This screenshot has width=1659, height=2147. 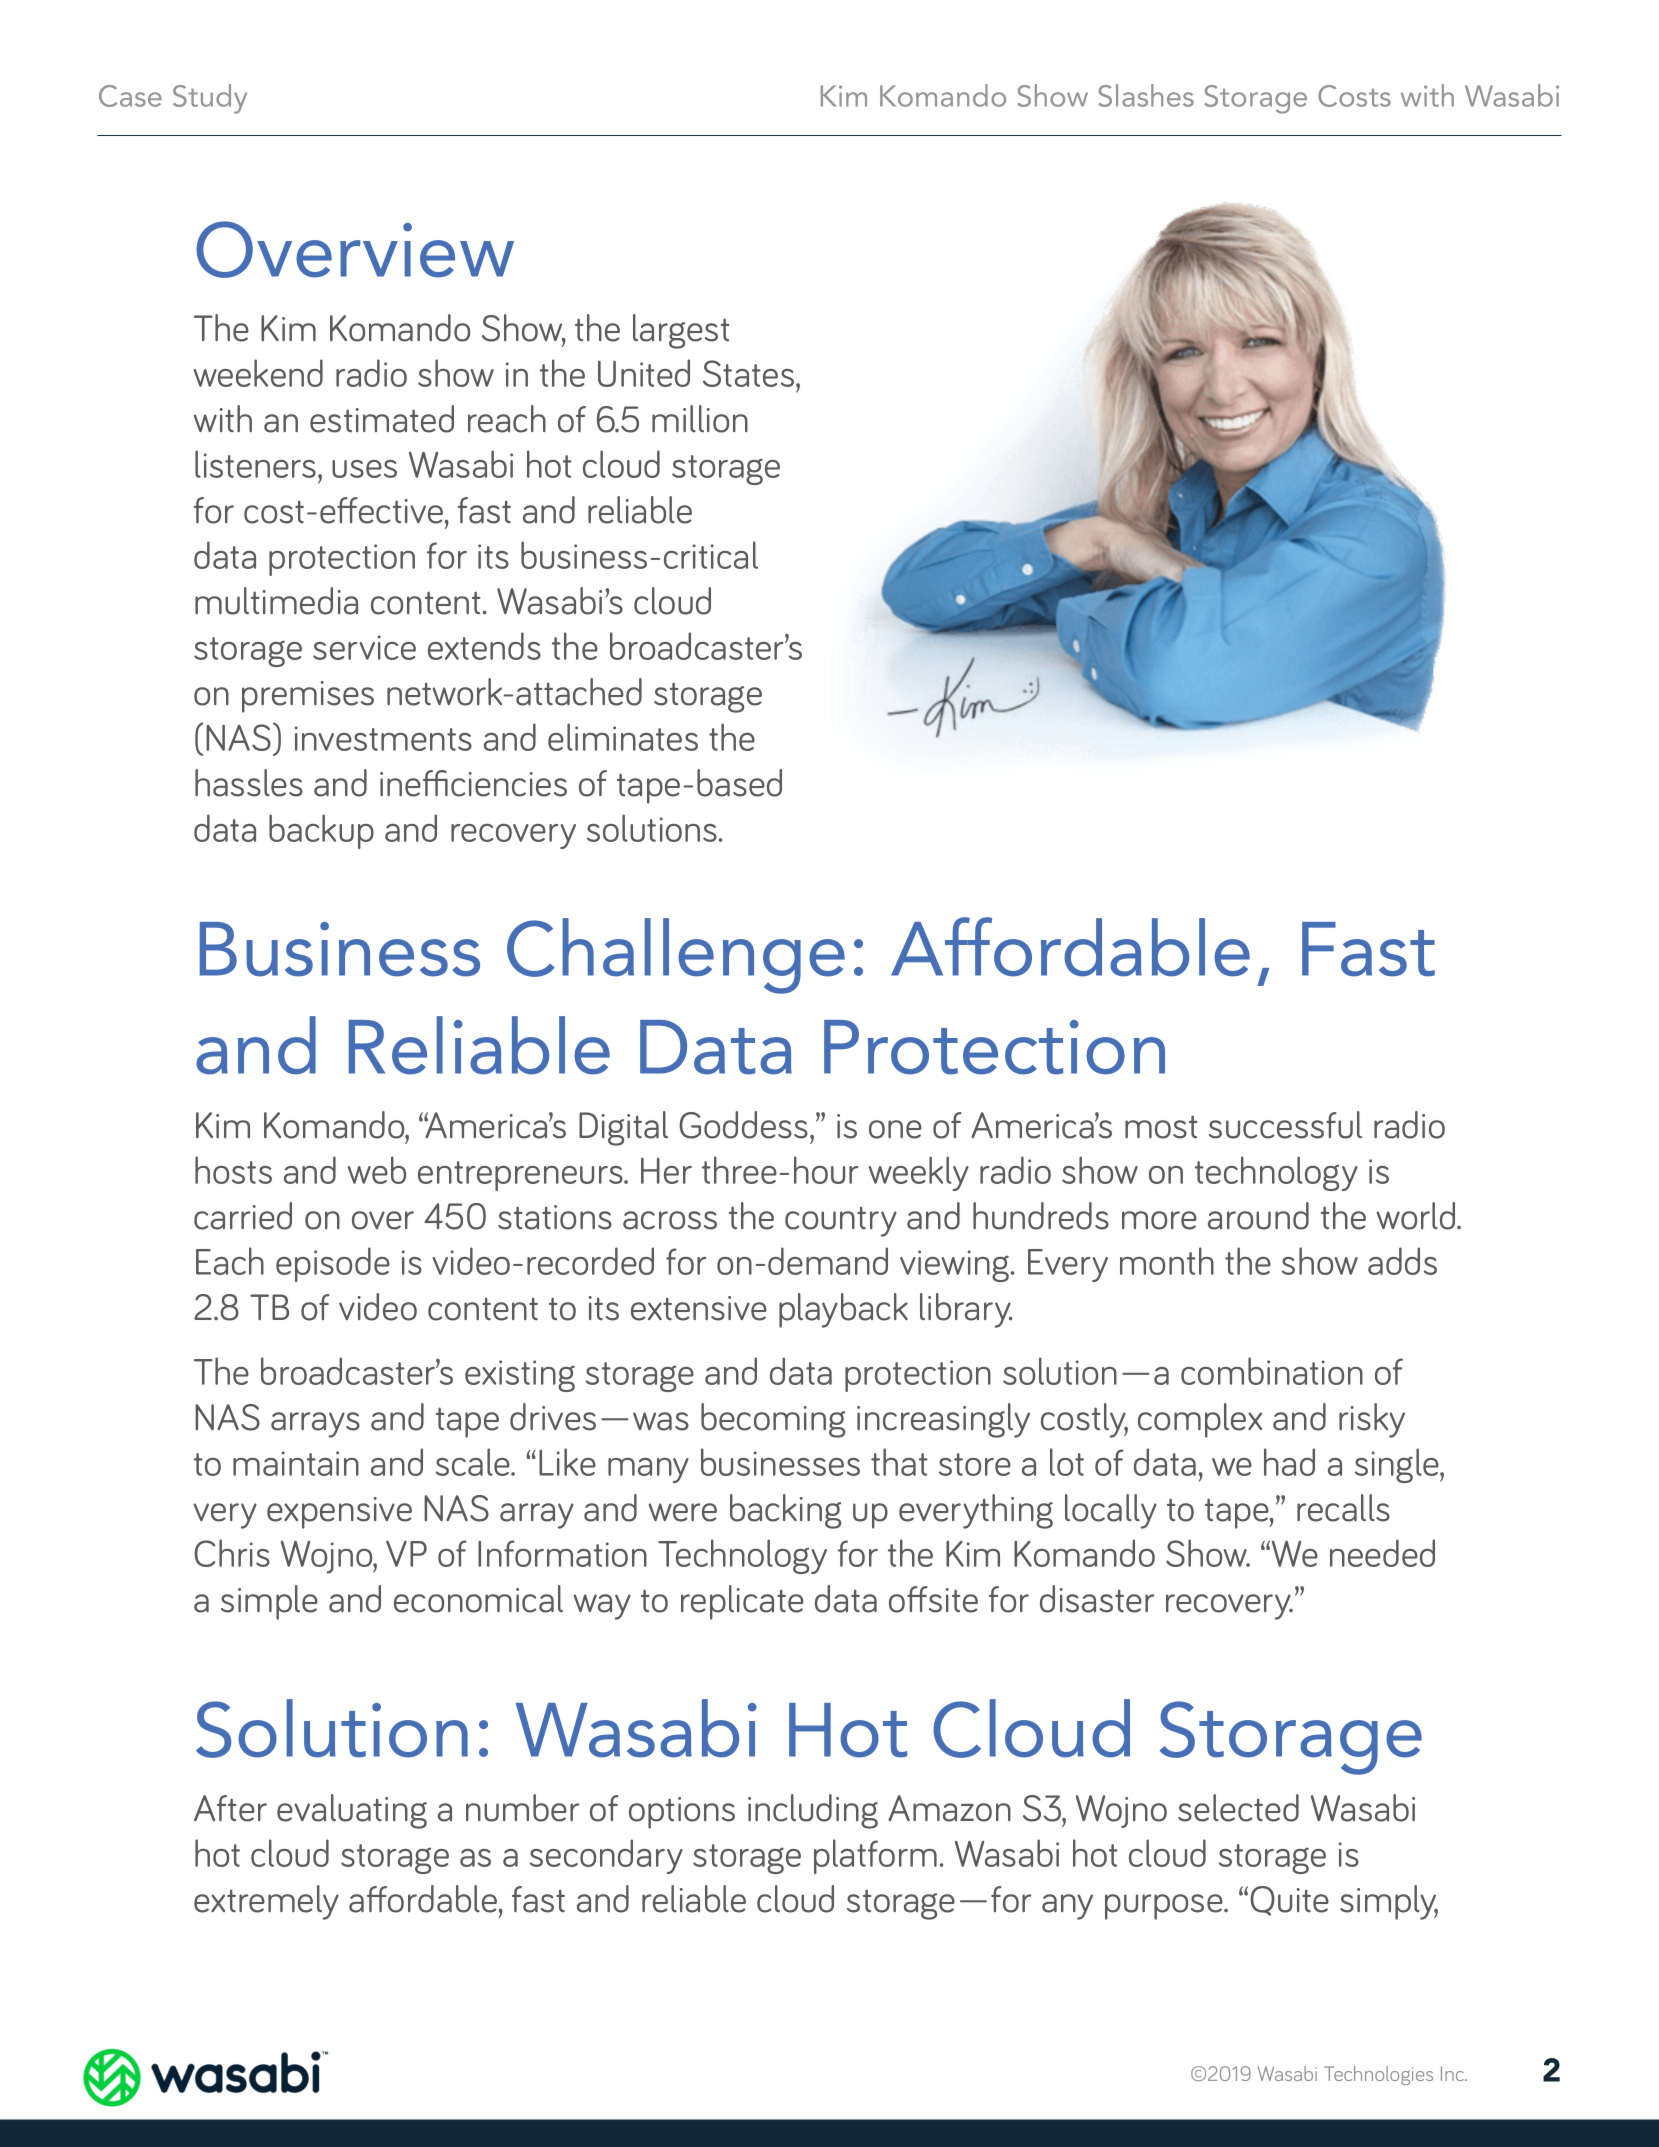 What do you see at coordinates (210, 99) in the screenshot?
I see `Study` at bounding box center [210, 99].
